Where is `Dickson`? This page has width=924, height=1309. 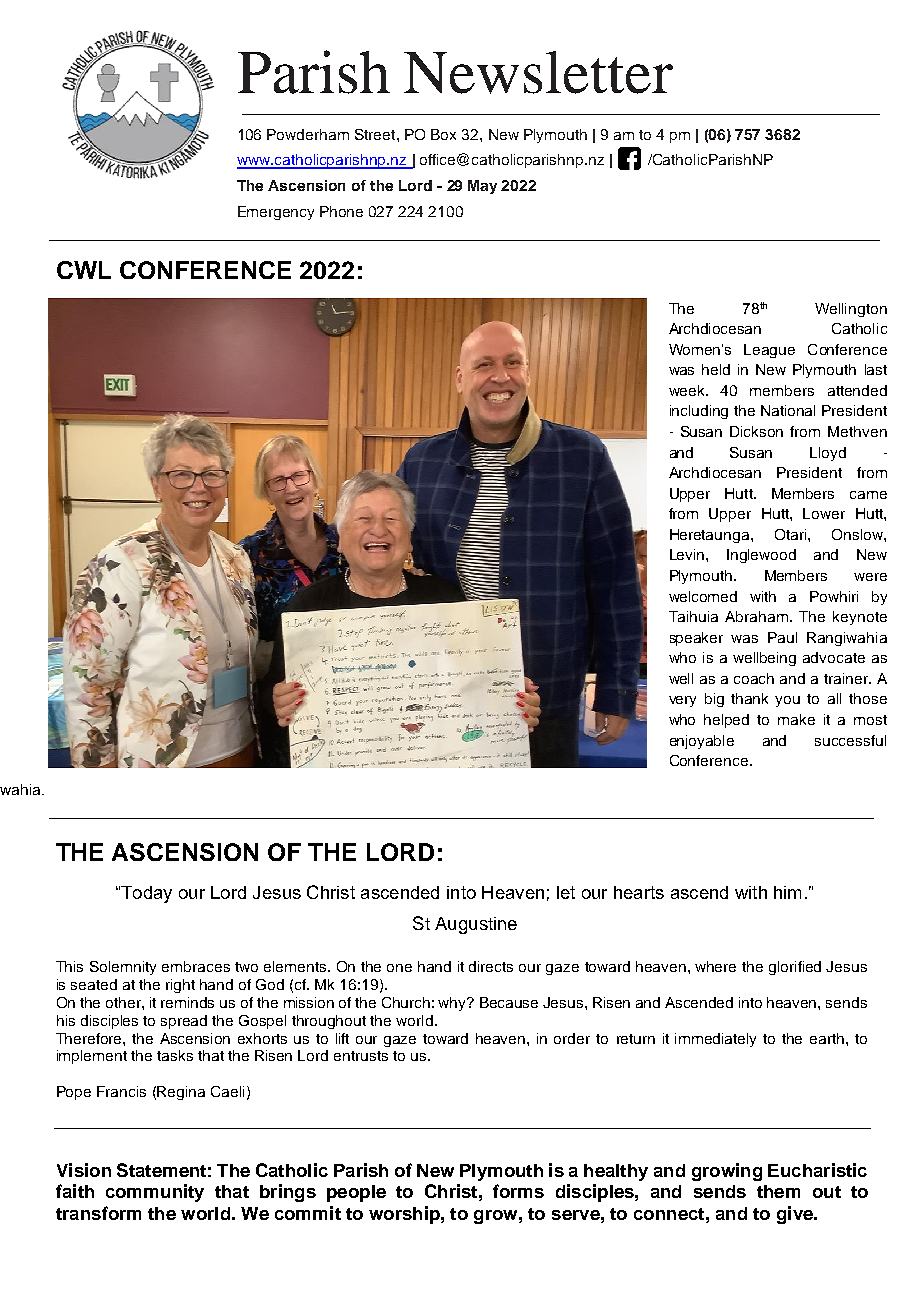 Dickson is located at coordinates (756, 431).
